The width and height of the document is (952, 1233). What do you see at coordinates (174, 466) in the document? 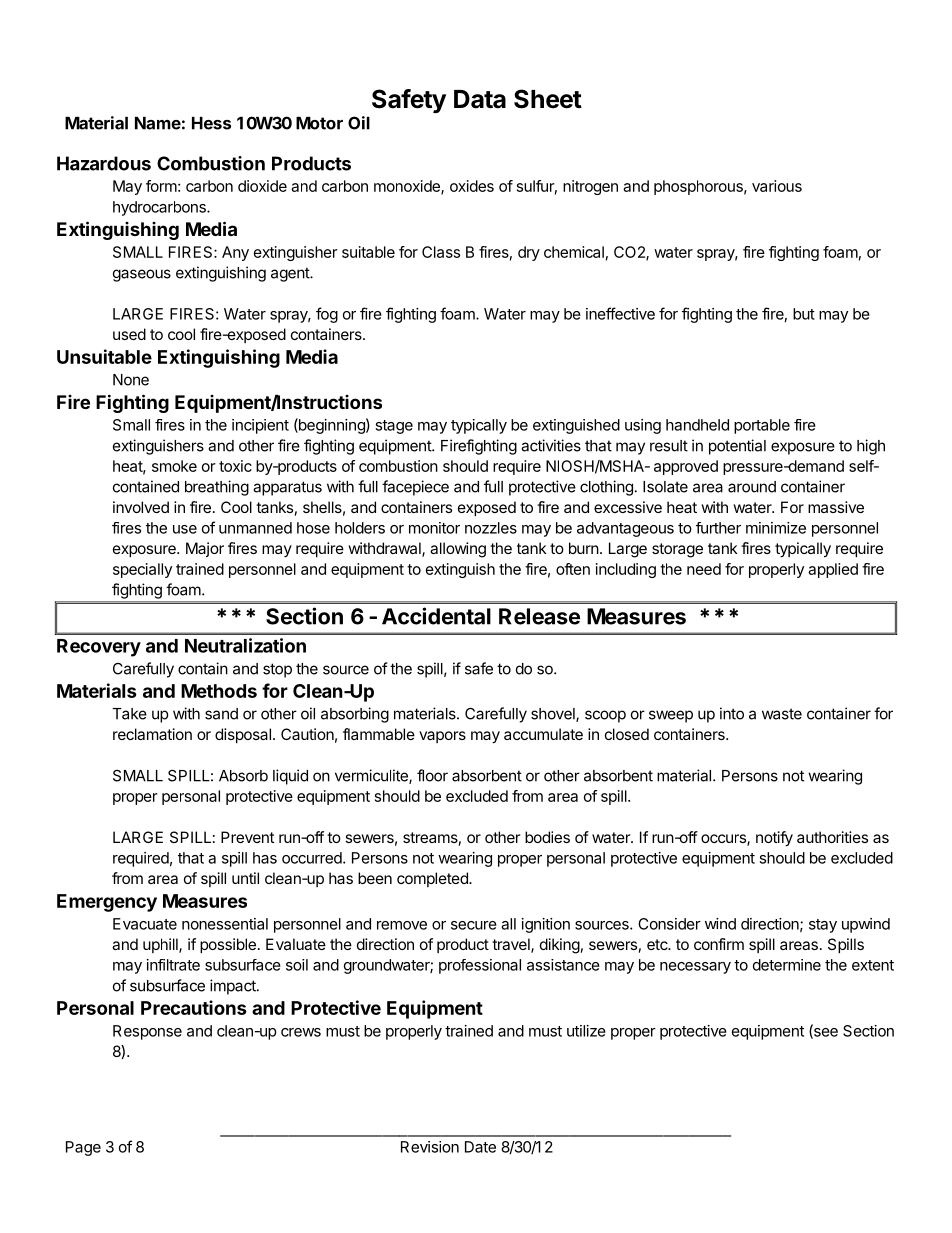
I see `smoke` at bounding box center [174, 466].
